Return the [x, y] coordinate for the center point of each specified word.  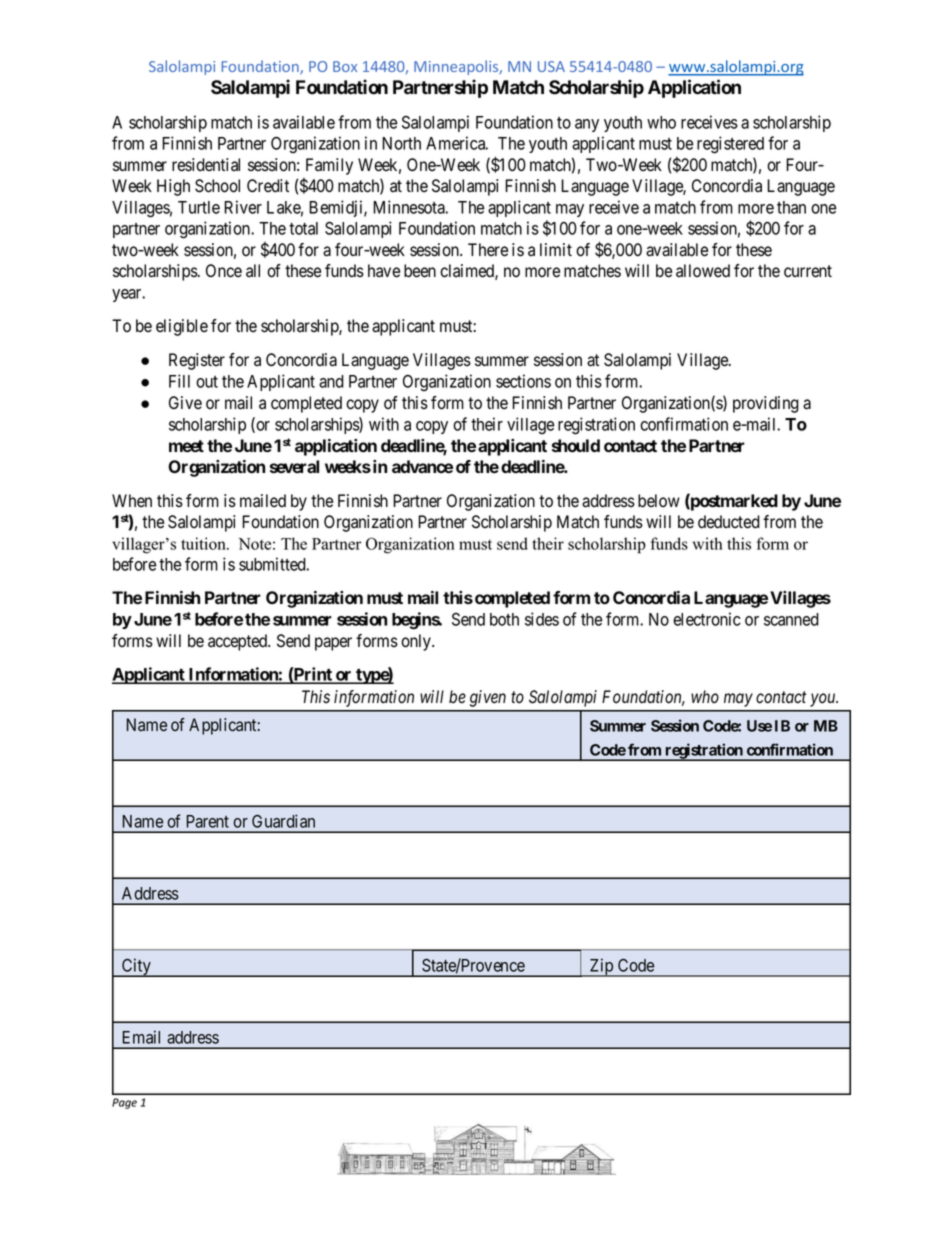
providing [766, 404]
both [504, 619]
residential [206, 165]
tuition [204, 543]
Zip [601, 967]
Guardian [283, 821]
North [401, 143]
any [587, 125]
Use [759, 726]
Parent [207, 821]
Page [124, 1103]
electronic [707, 619]
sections [523, 381]
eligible [182, 327]
